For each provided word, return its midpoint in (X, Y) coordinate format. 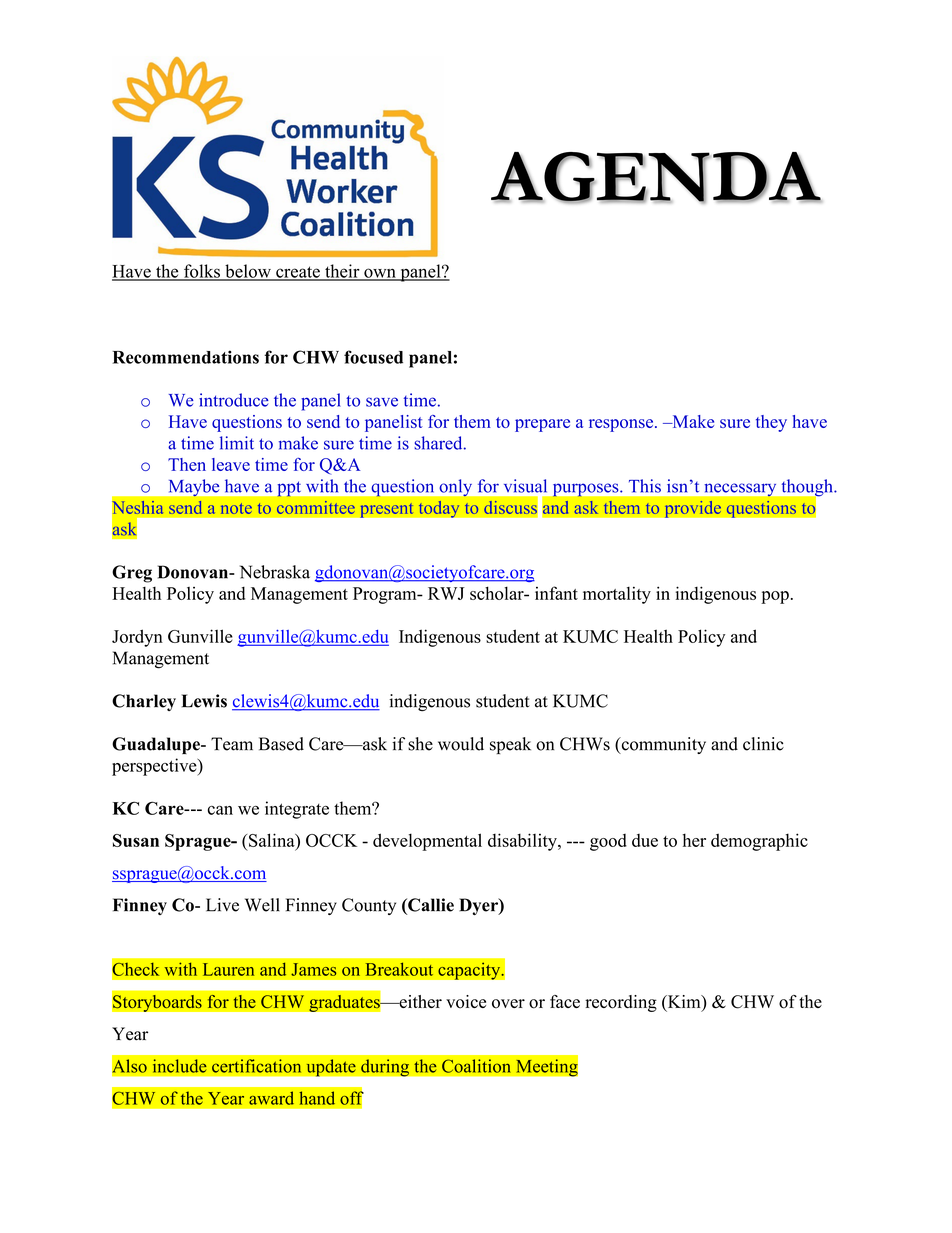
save (382, 402)
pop (775, 597)
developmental (427, 842)
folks (202, 272)
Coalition (476, 1066)
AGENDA (656, 178)
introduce (234, 400)
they (771, 423)
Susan (136, 840)
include (180, 1066)
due (645, 840)
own (380, 274)
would (461, 744)
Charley (144, 702)
